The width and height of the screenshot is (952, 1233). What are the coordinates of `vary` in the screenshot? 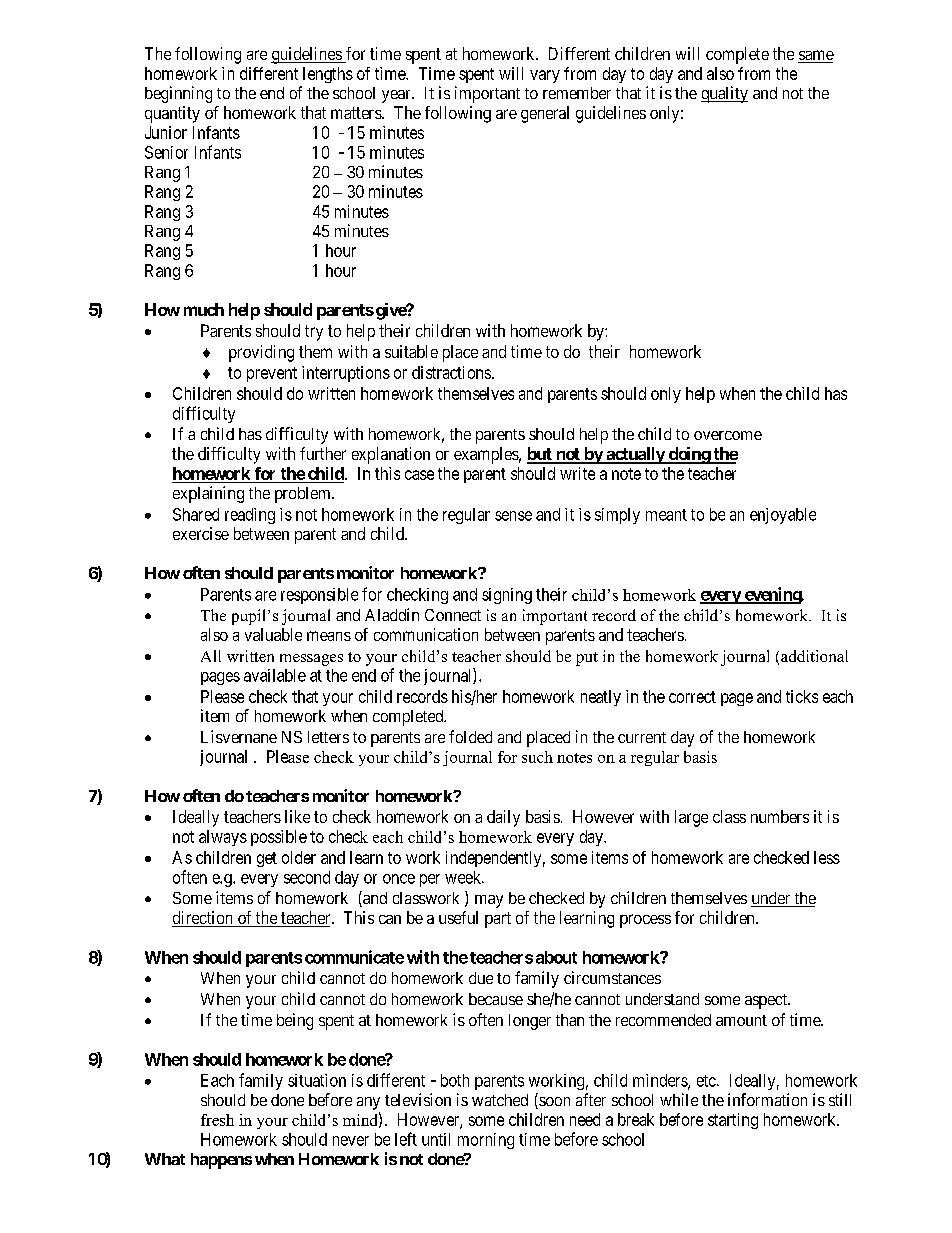 It's located at (545, 76).
